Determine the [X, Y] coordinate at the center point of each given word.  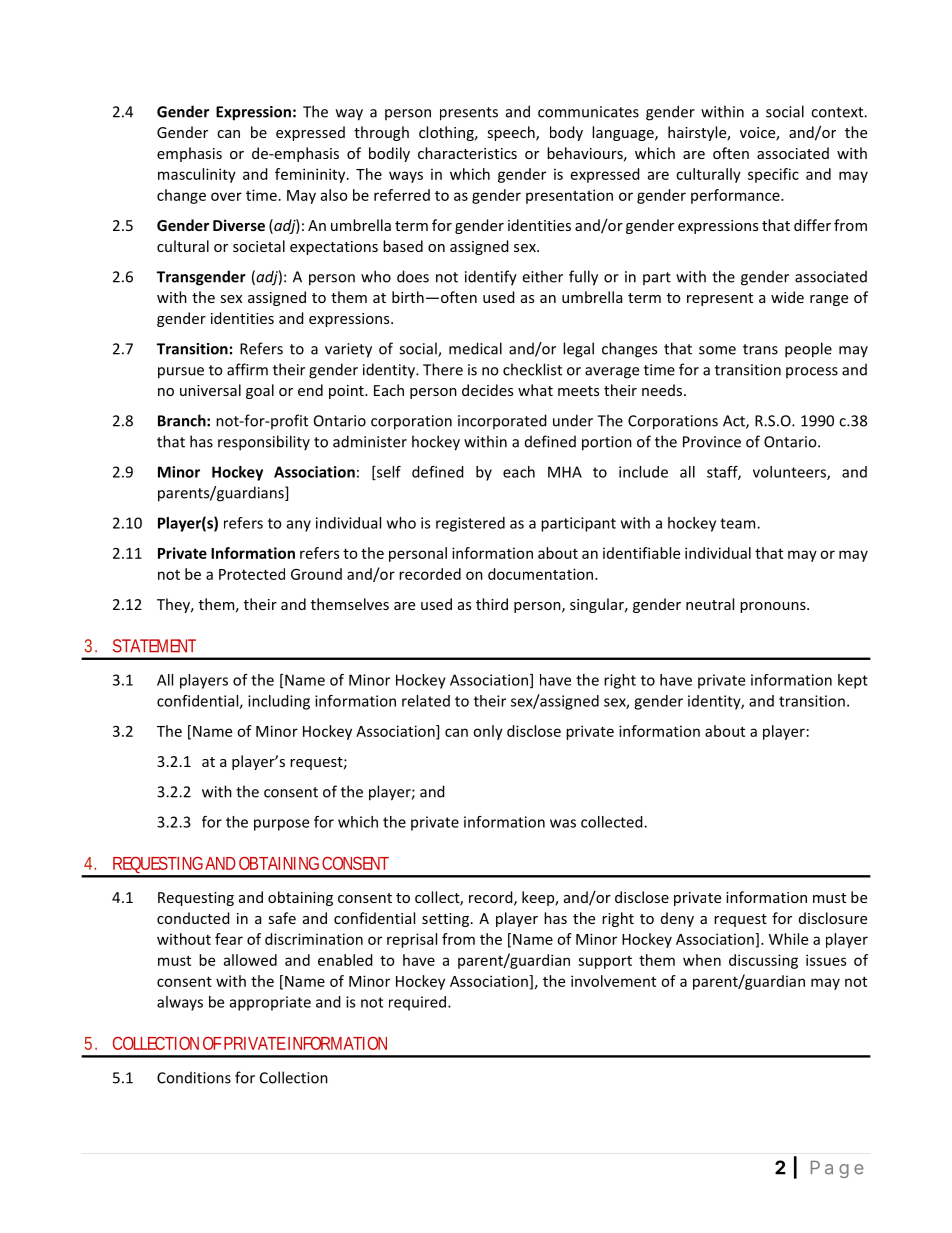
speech [512, 133]
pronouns [774, 607]
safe [282, 918]
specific [773, 175]
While [788, 939]
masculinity [197, 175]
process [812, 372]
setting [447, 920]
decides [487, 390]
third [492, 604]
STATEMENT [154, 646]
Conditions [194, 1077]
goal [260, 391]
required [419, 1003]
